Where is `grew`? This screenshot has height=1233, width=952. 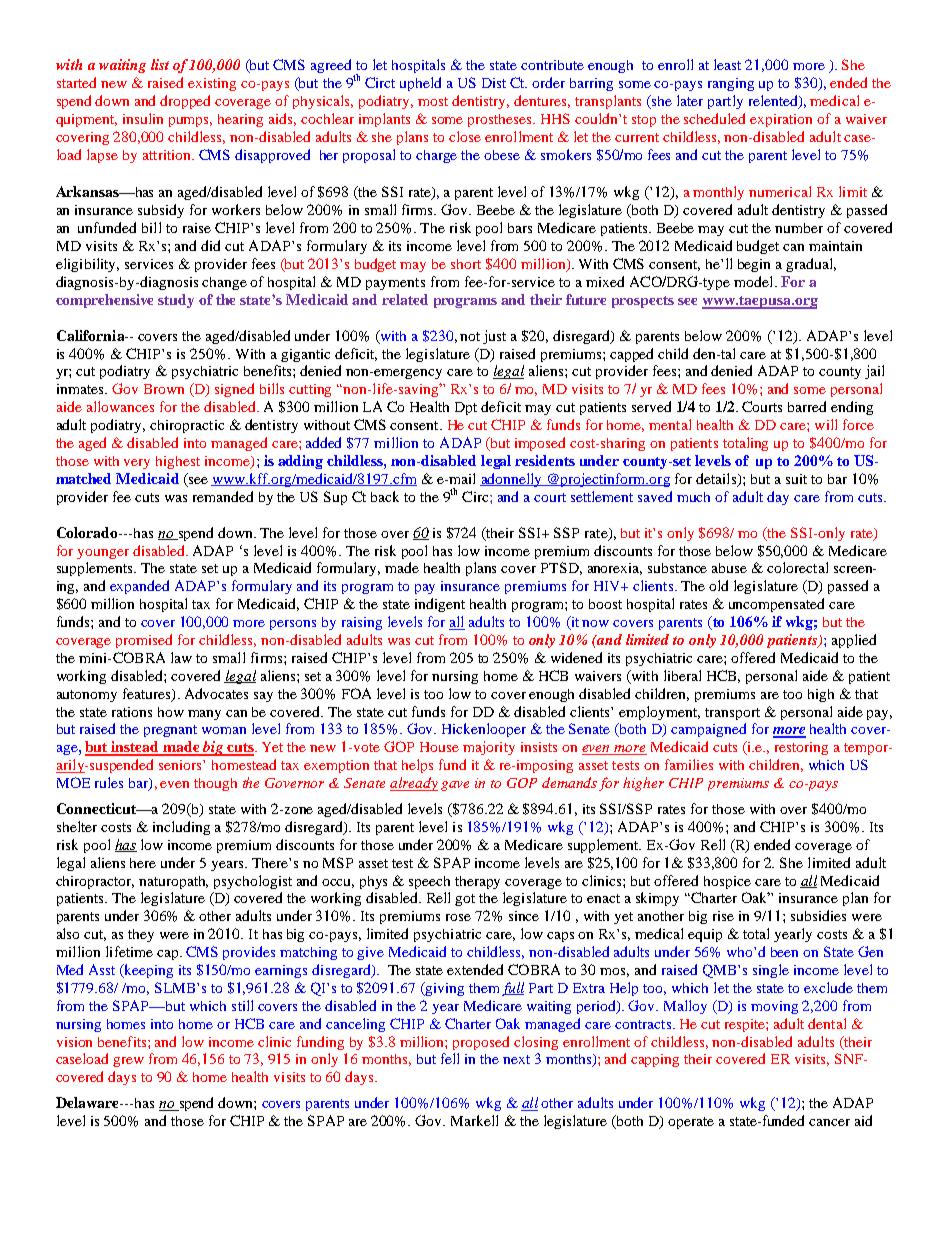
grew is located at coordinates (128, 1062).
